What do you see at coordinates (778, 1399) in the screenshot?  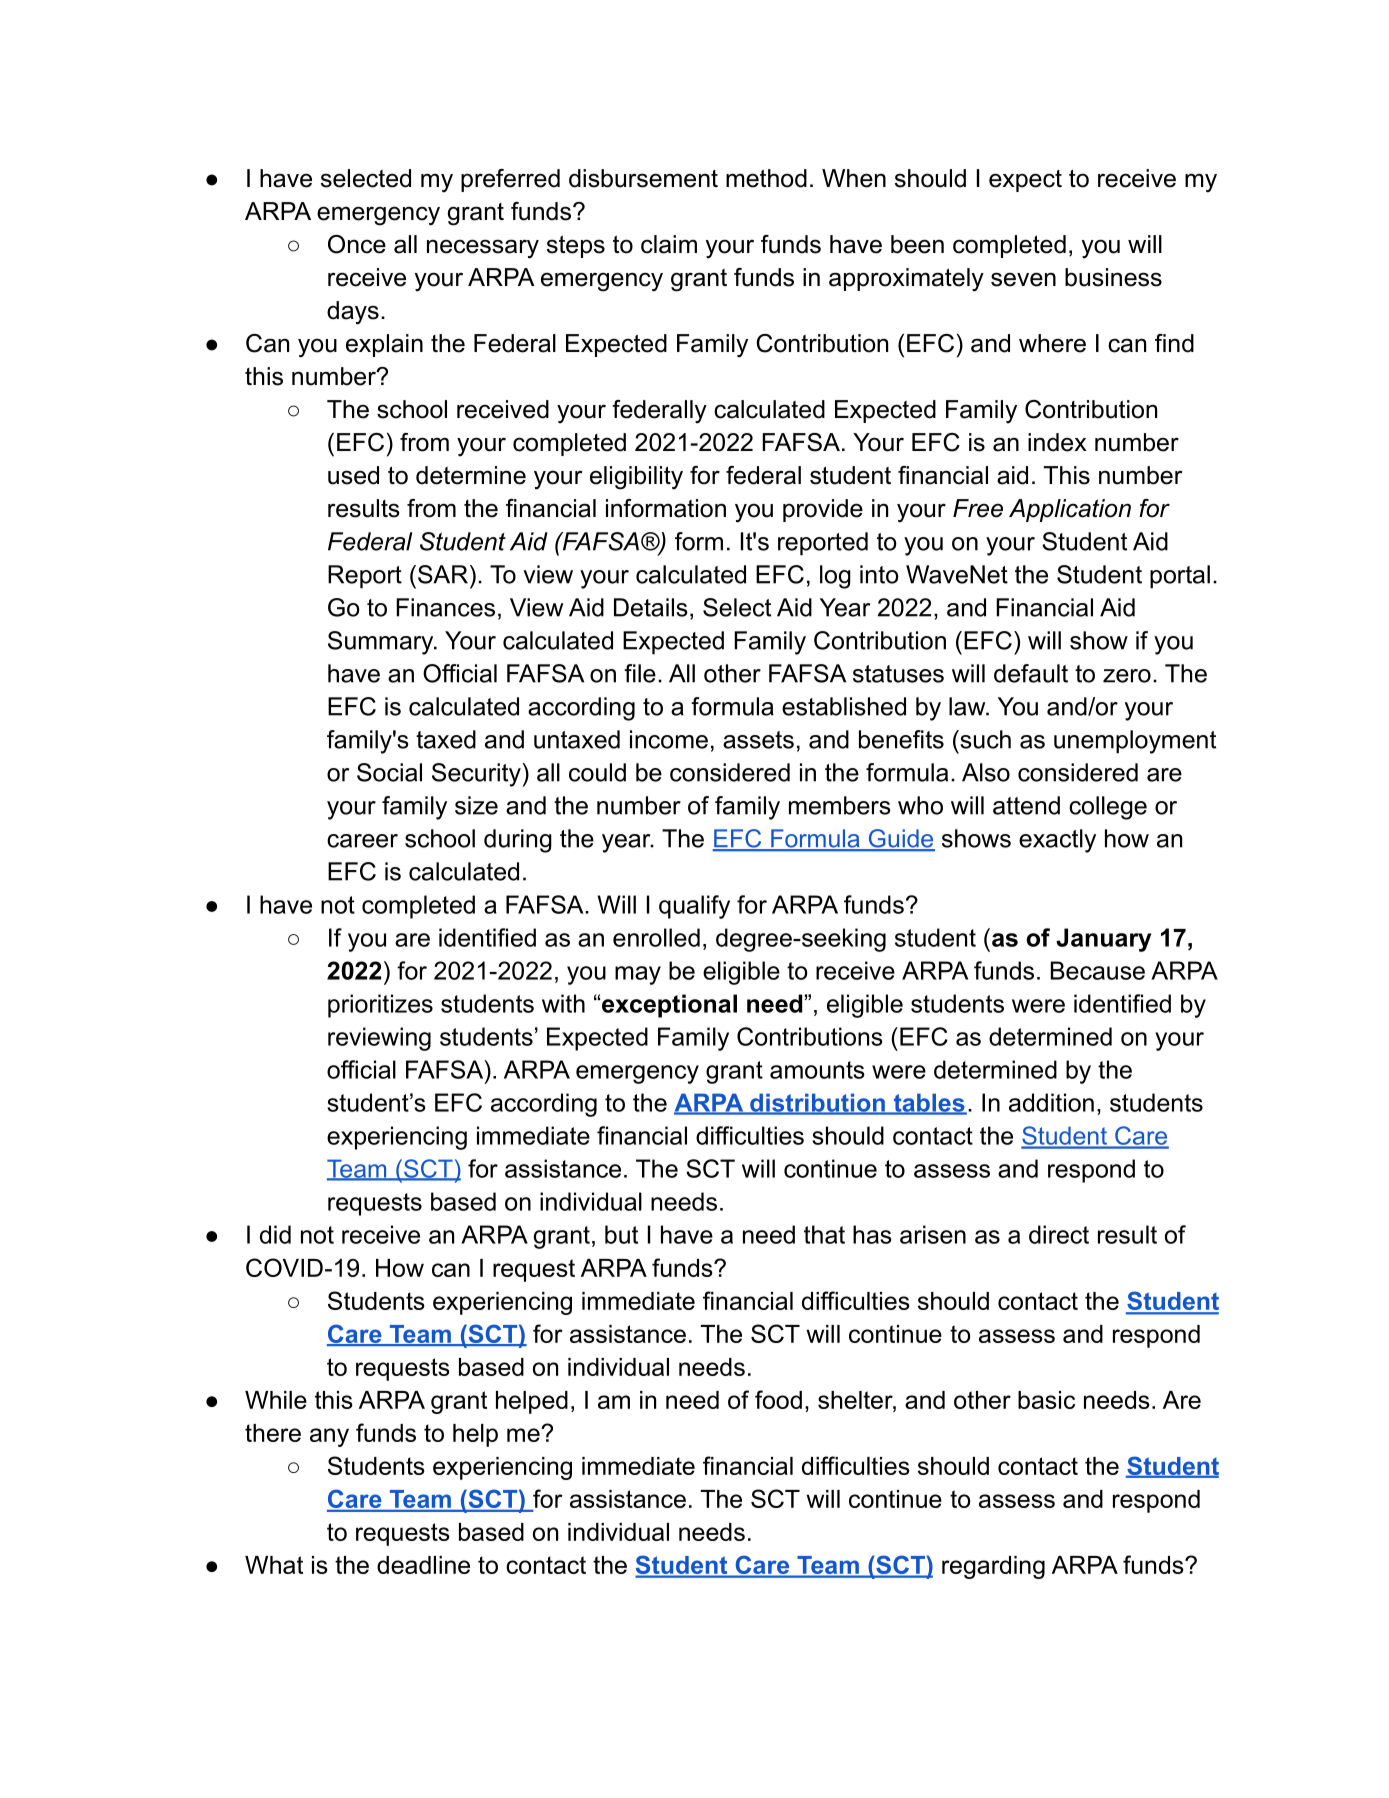 I see `food` at bounding box center [778, 1399].
